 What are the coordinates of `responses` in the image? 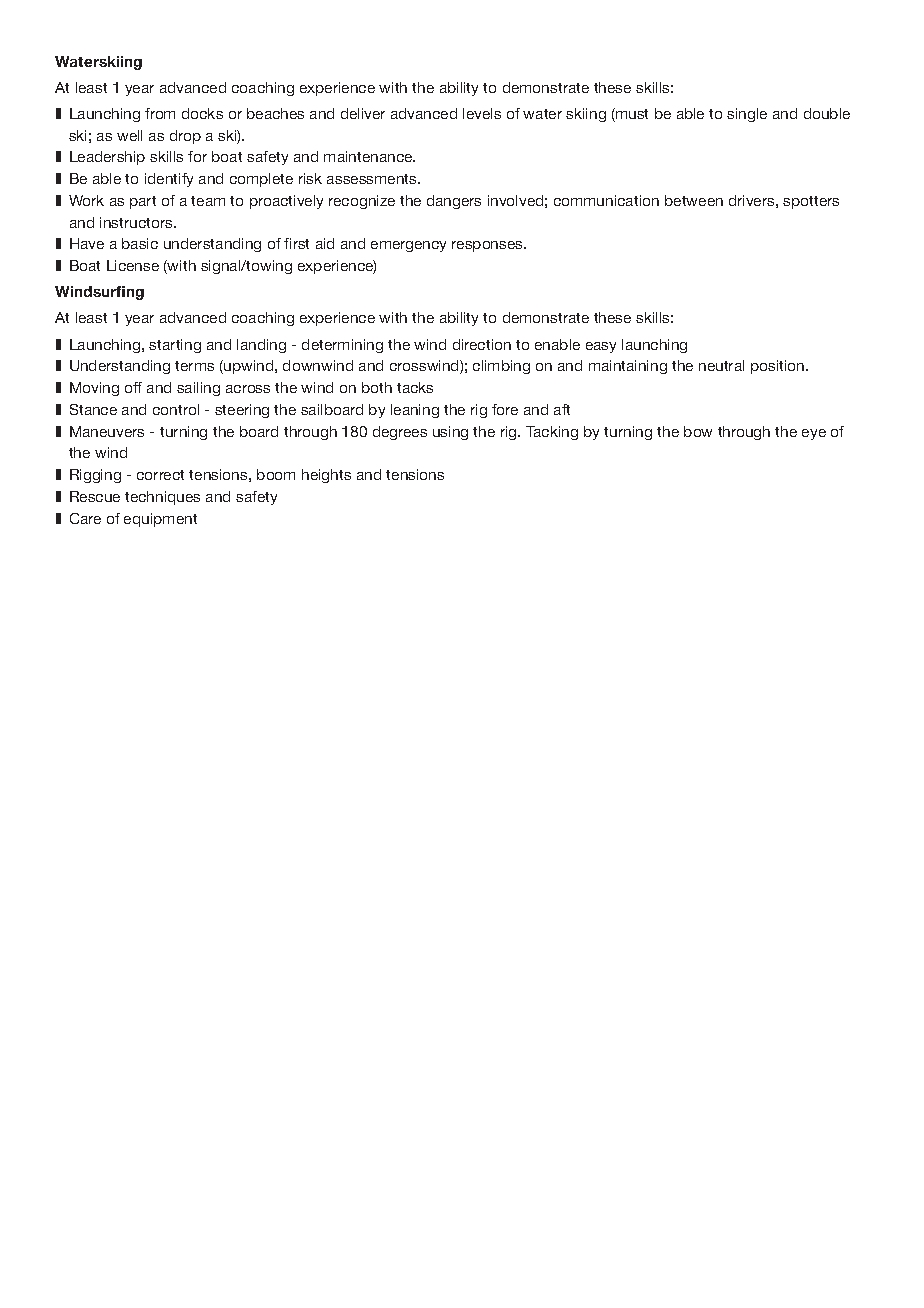 It's located at (488, 246).
